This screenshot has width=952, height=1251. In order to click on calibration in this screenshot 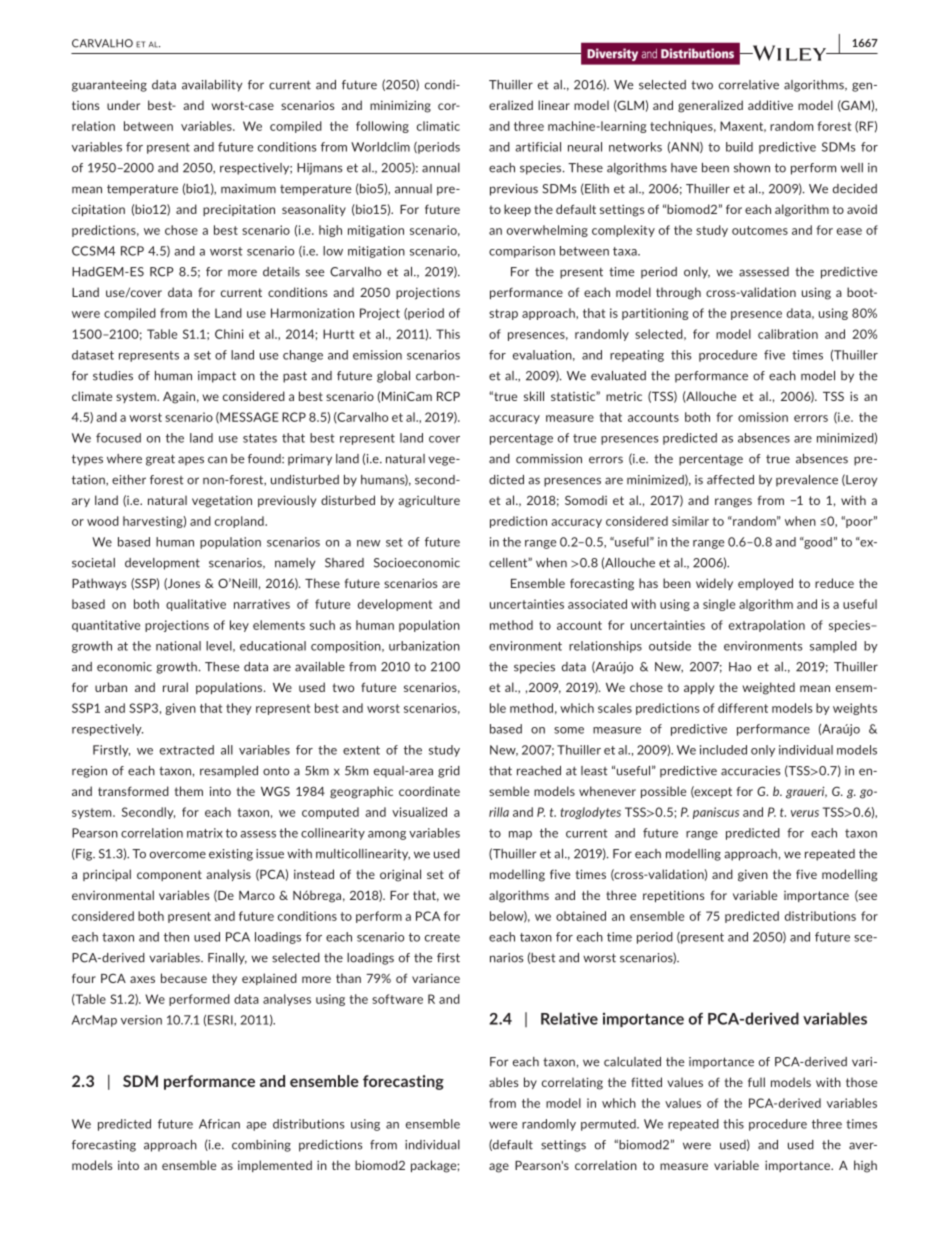, I will do `click(788, 334)`.
